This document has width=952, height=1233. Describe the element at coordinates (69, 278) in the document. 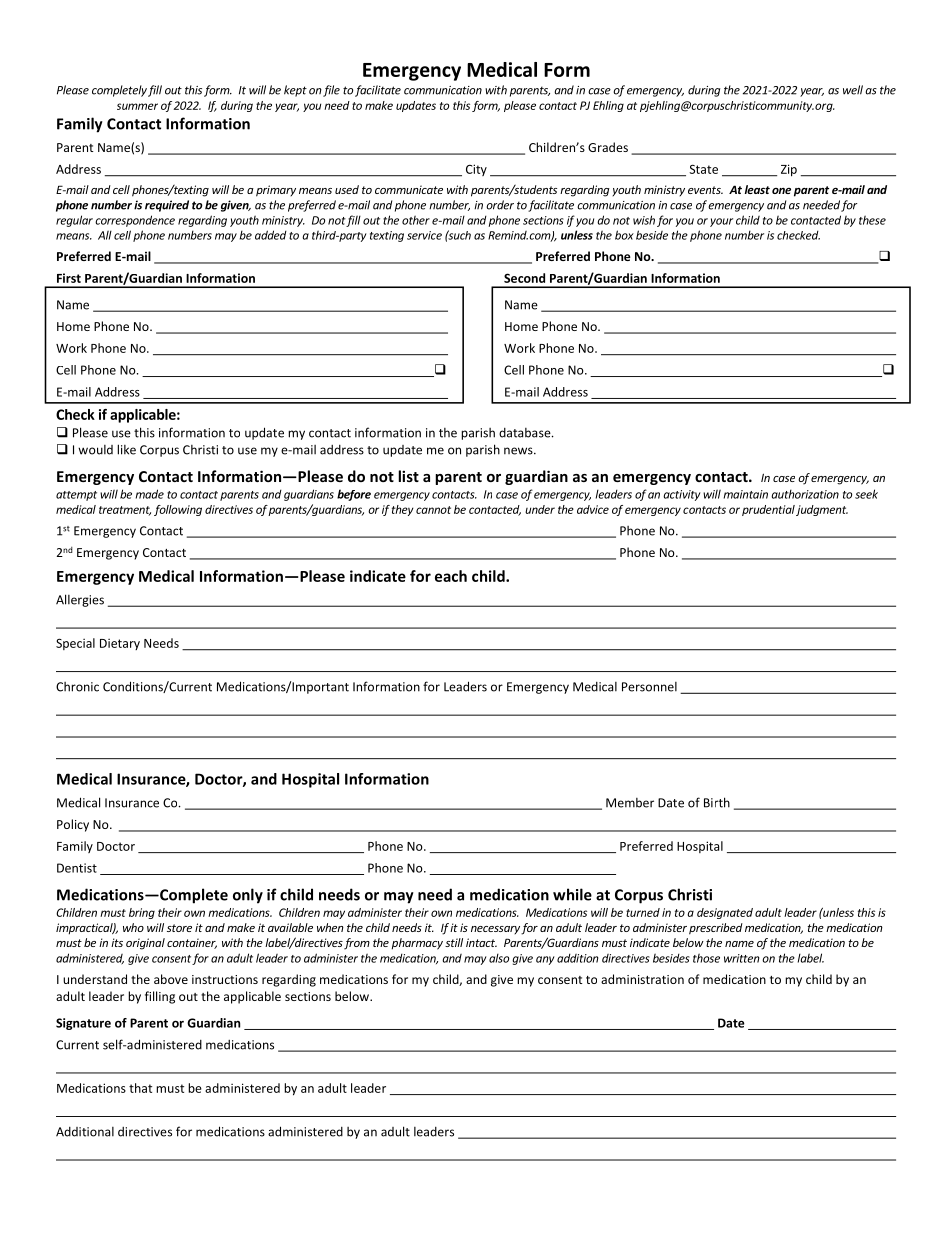

I see `First` at that location.
